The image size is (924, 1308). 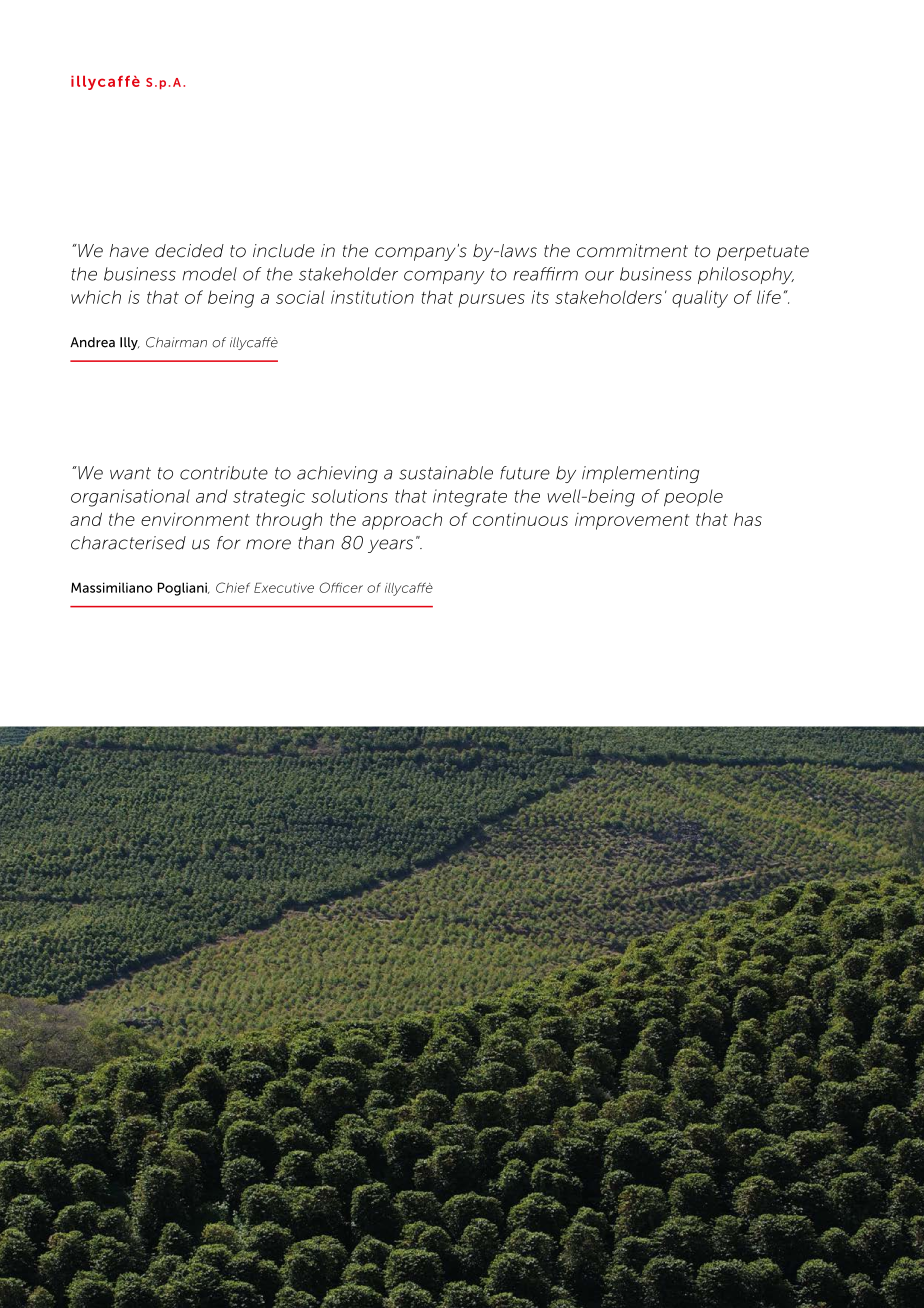 What do you see at coordinates (224, 473) in the screenshot?
I see `contribute` at bounding box center [224, 473].
